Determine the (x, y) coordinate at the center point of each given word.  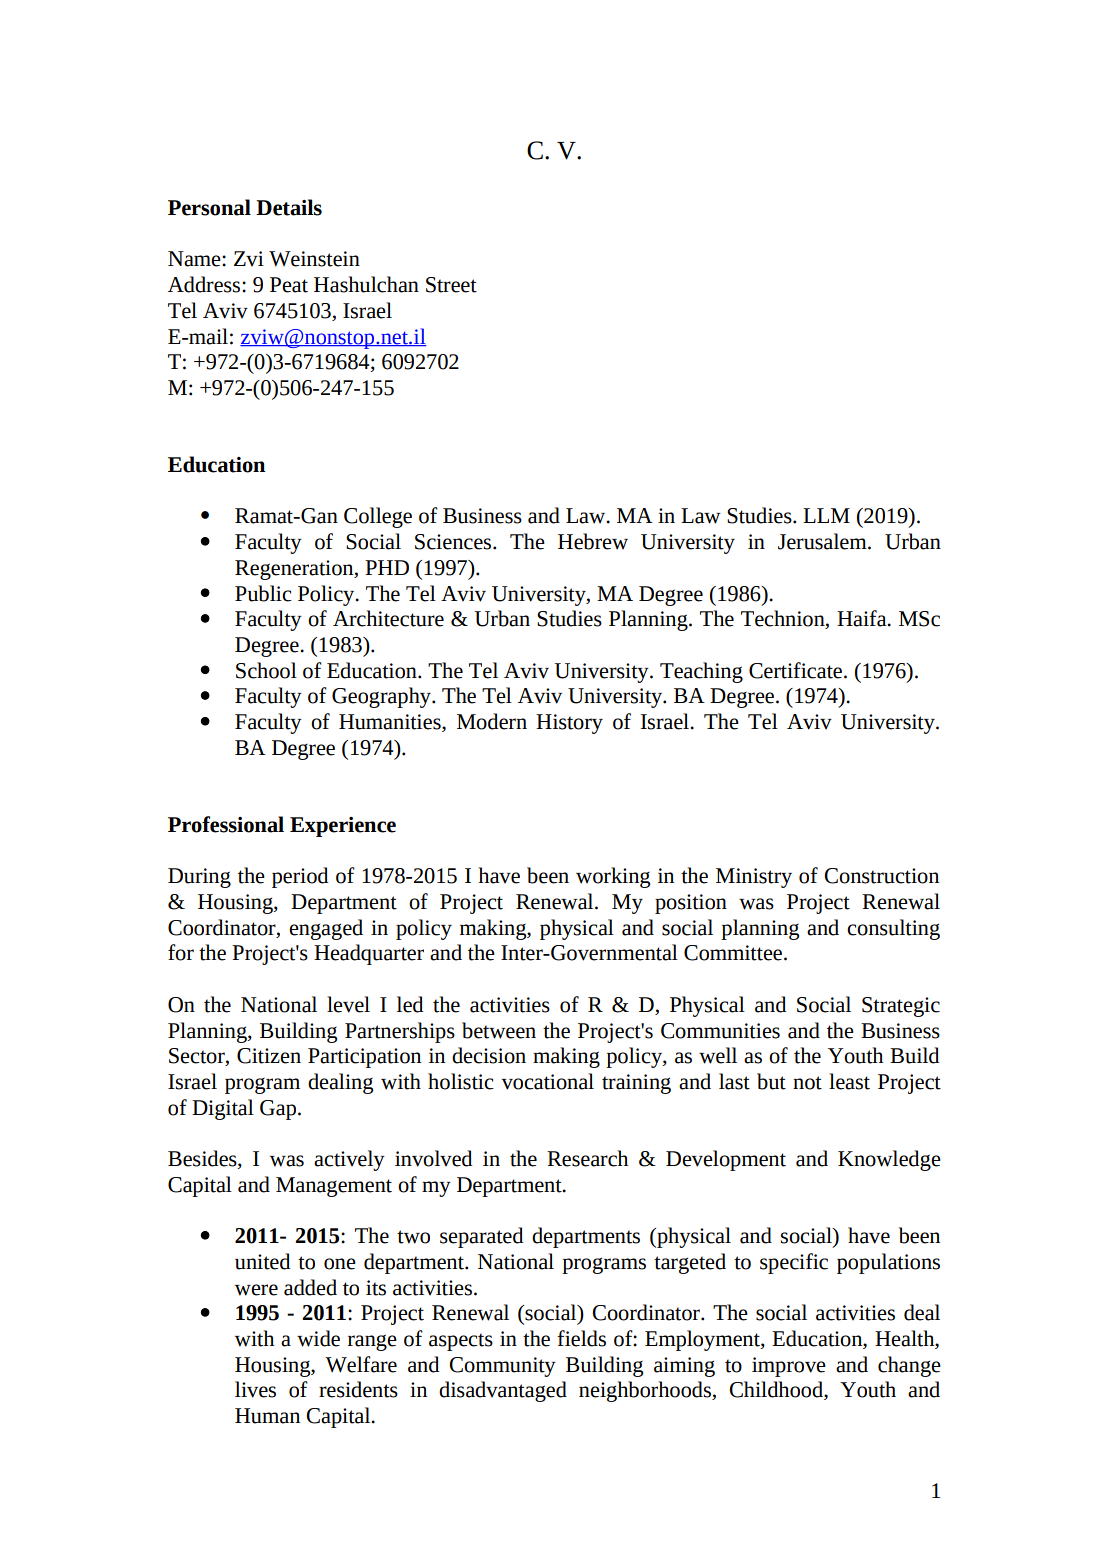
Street (451, 285)
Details (289, 207)
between (499, 1030)
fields (581, 1338)
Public (263, 593)
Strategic (901, 1007)
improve (789, 1367)
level (348, 1004)
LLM (826, 515)
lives (255, 1389)
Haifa (863, 618)
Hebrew (593, 541)
